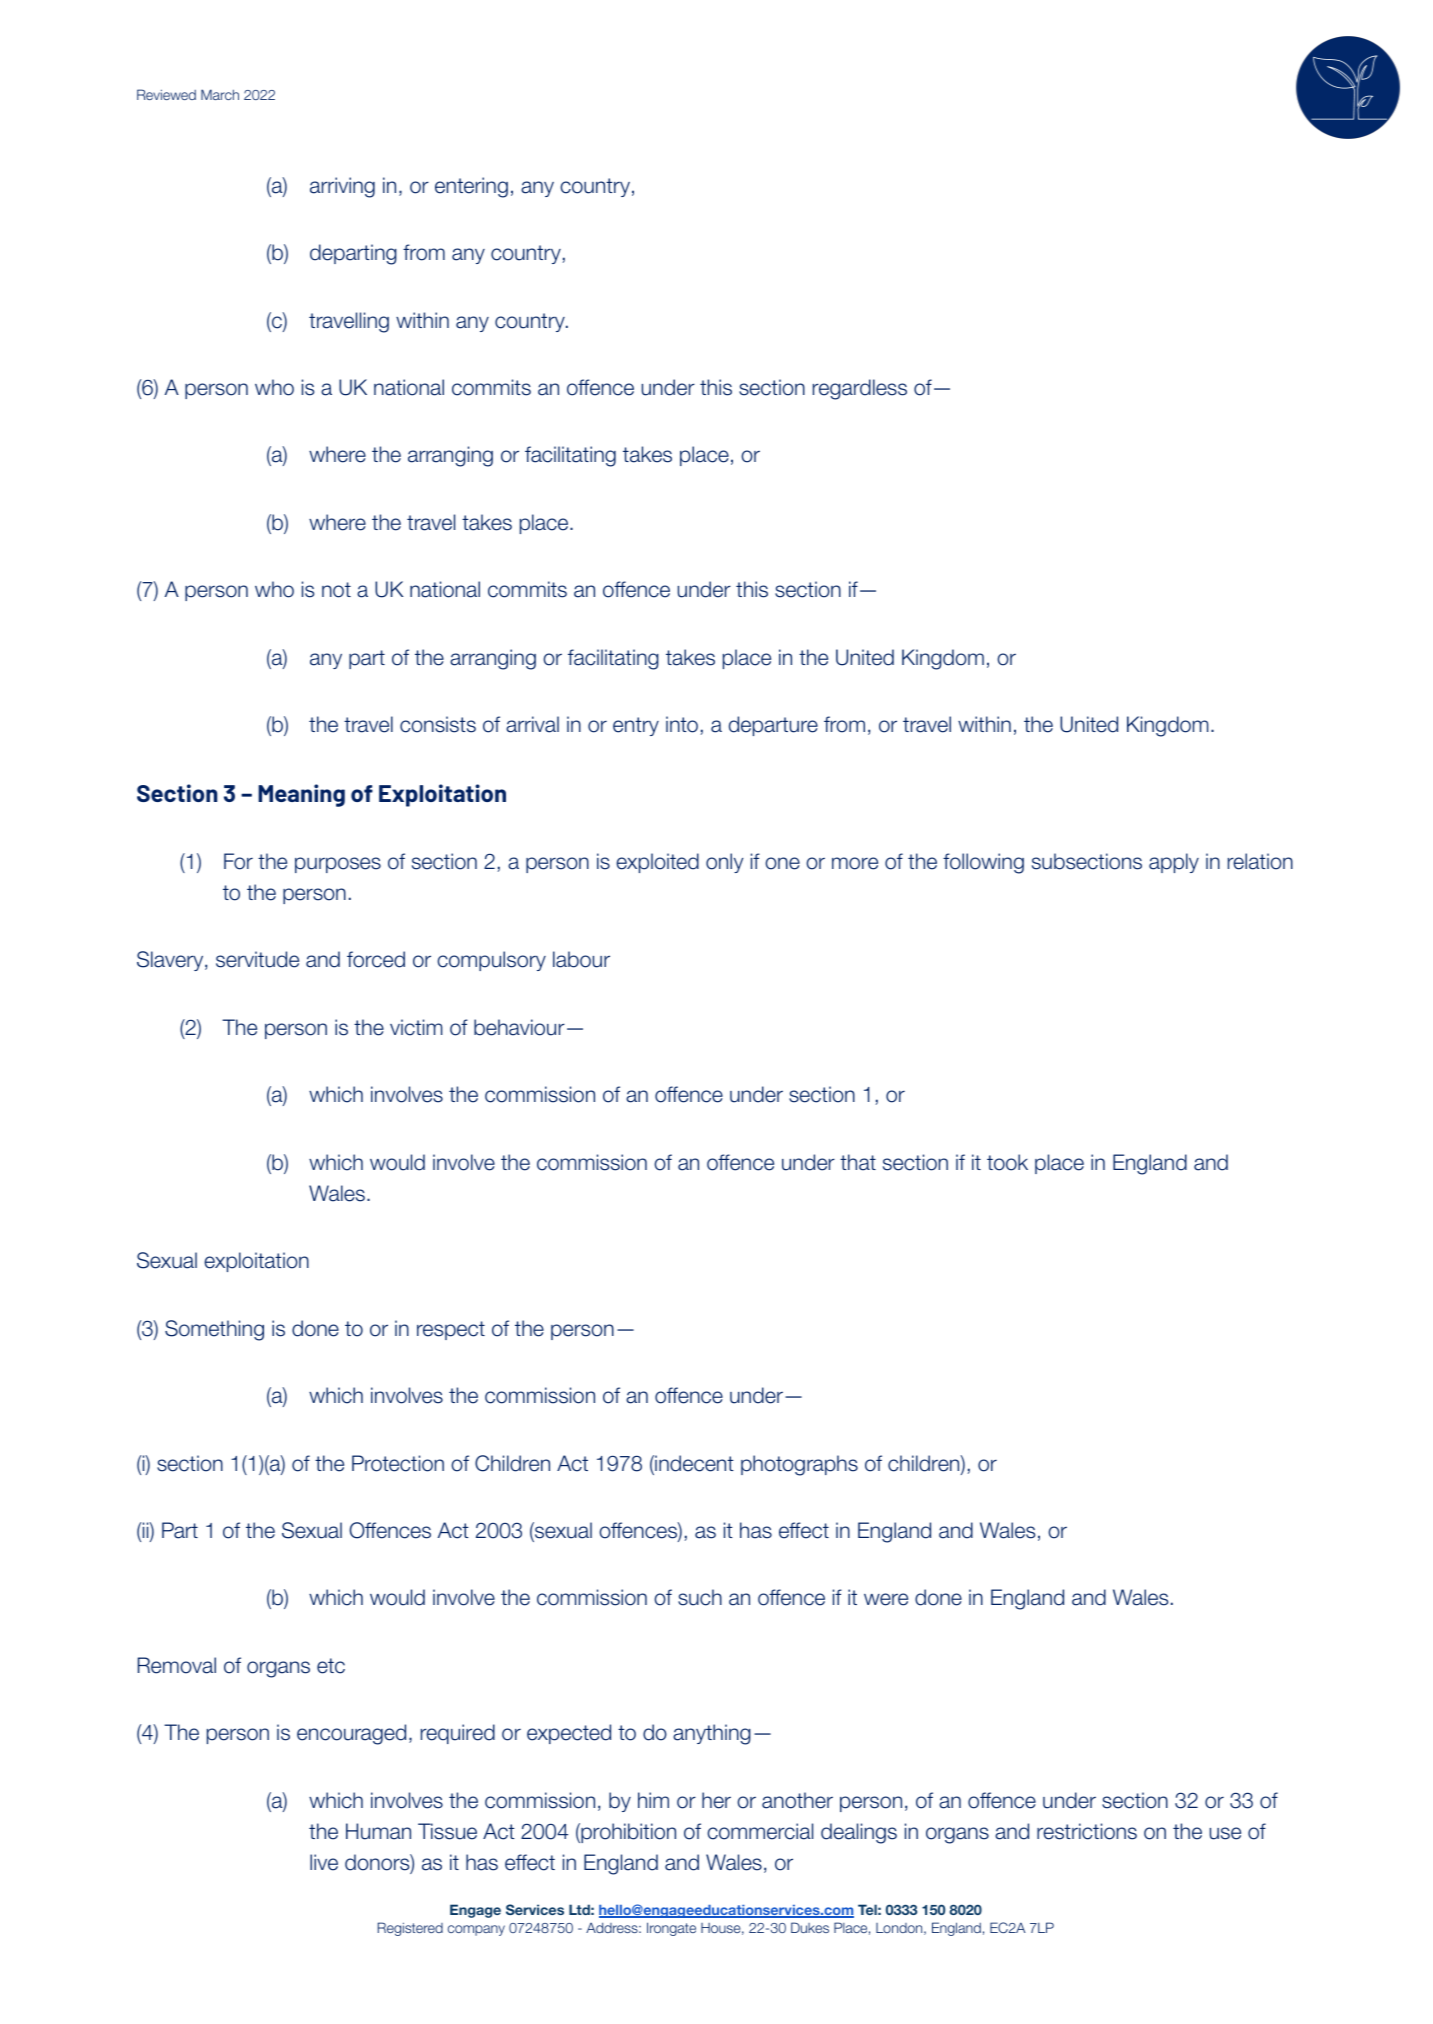 The width and height of the screenshot is (1433, 2024). I want to click on arriving, so click(342, 187).
